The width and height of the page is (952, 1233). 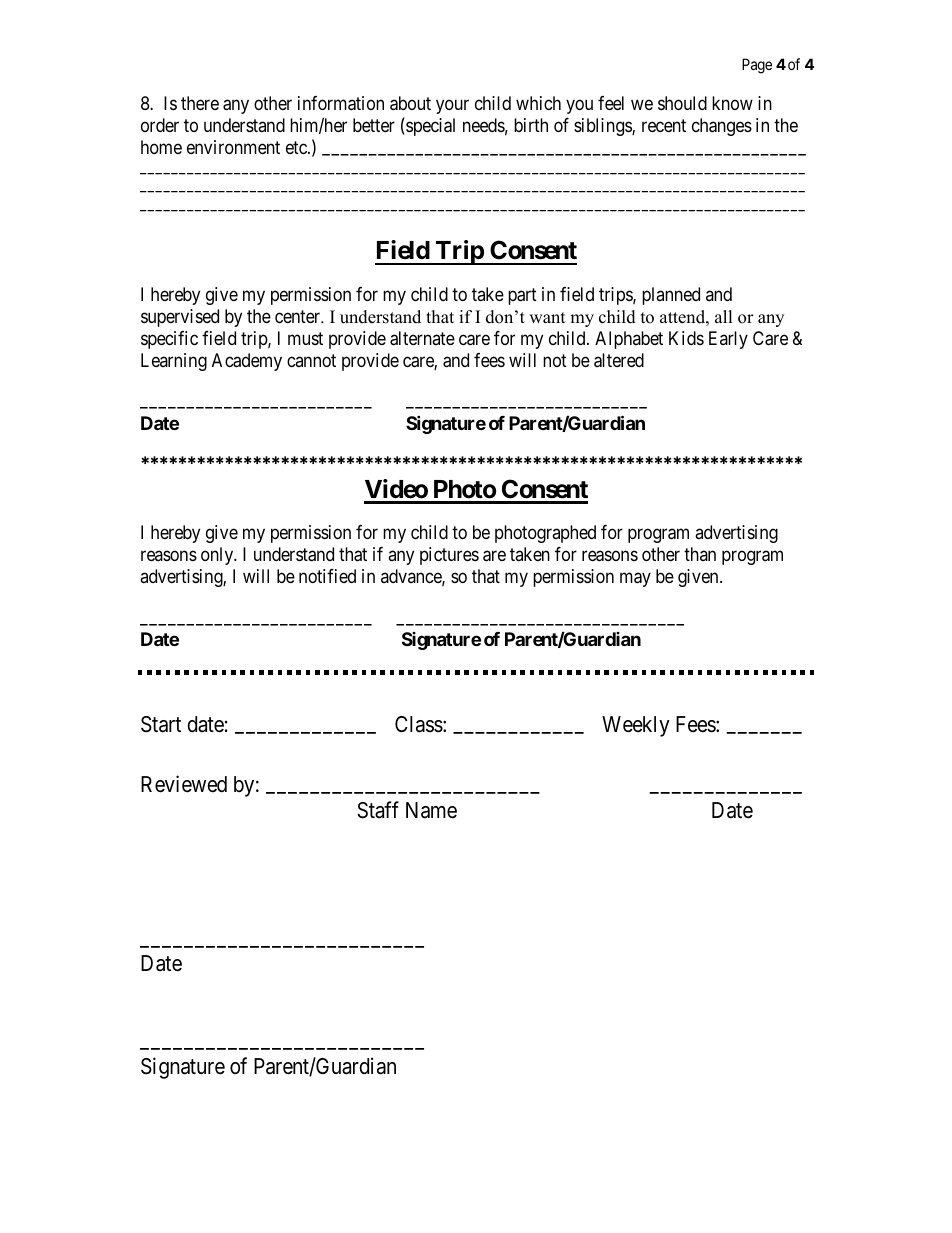 I want to click on Academy, so click(x=247, y=362).
